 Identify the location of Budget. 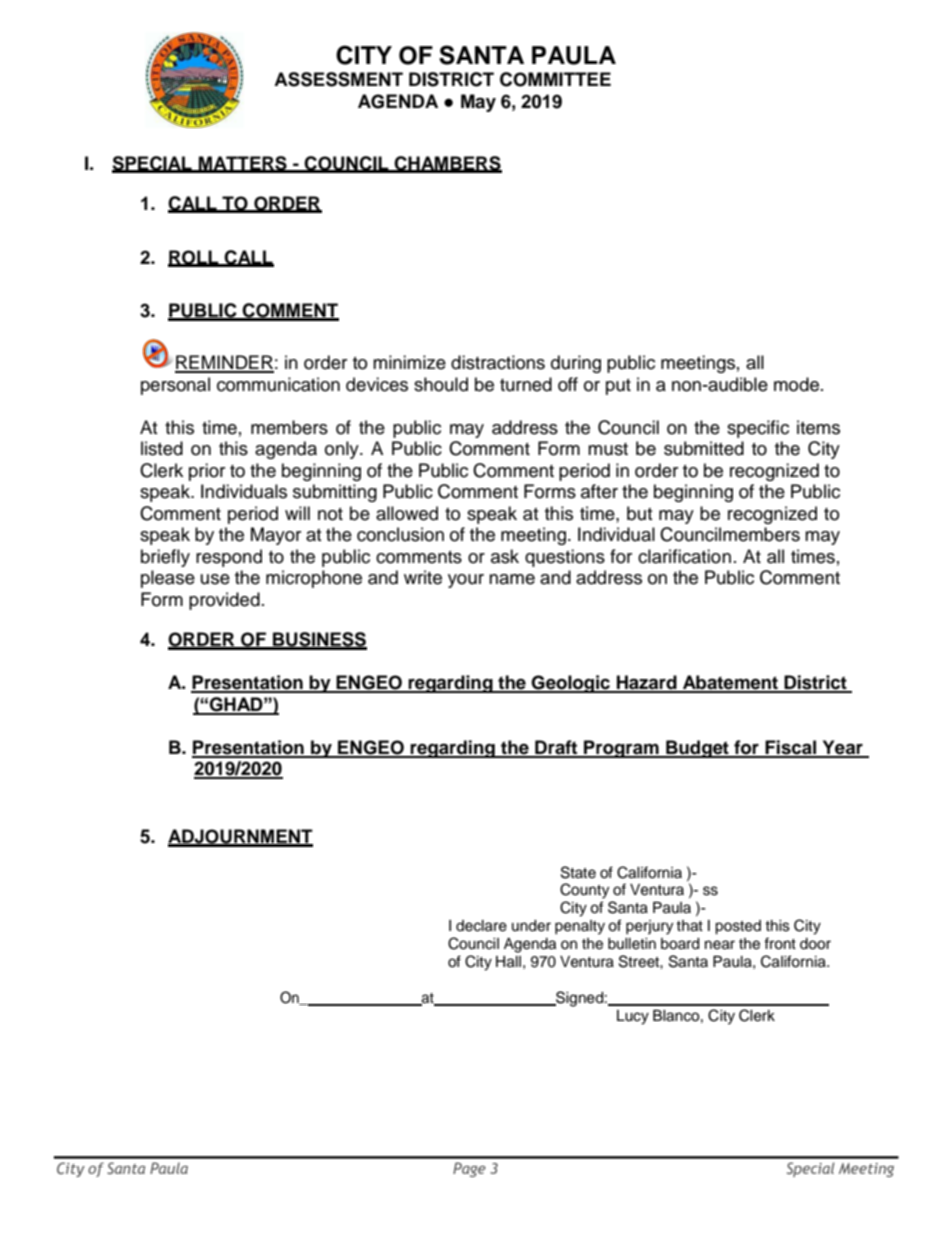
(697, 749).
